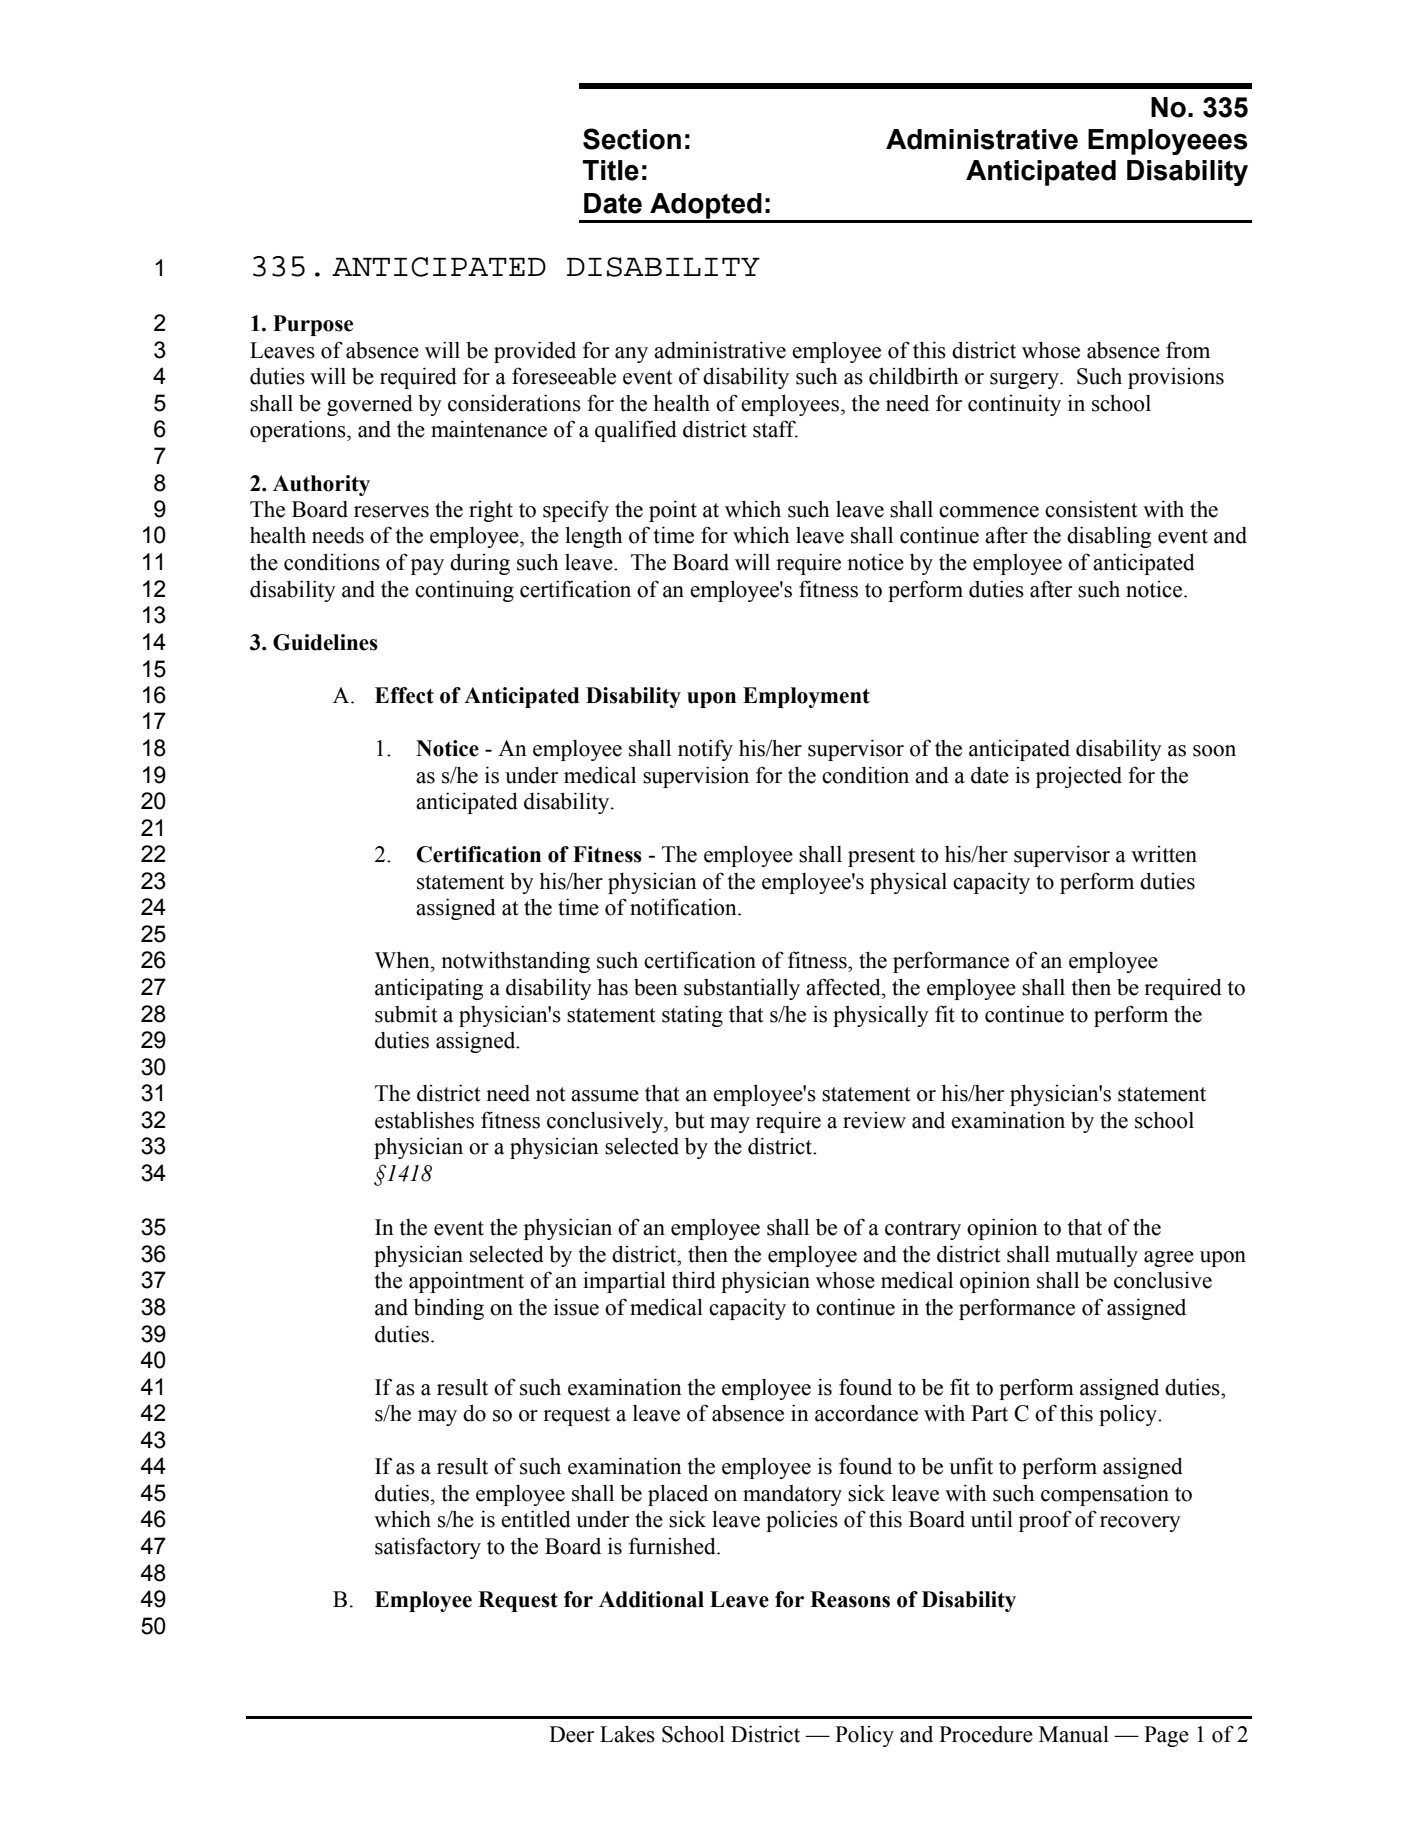  I want to click on but, so click(690, 1120).
